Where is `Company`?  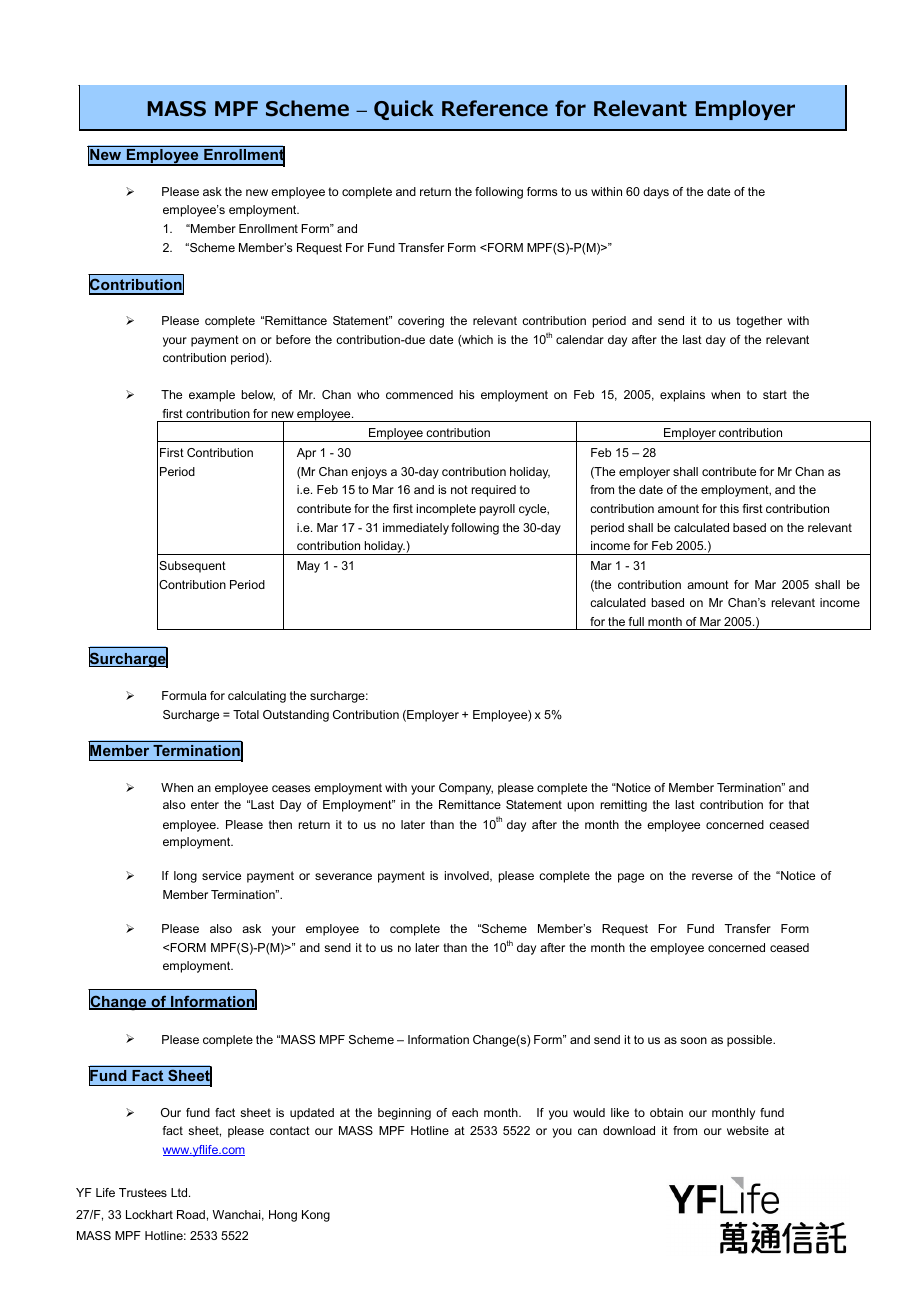 Company is located at coordinates (466, 789).
